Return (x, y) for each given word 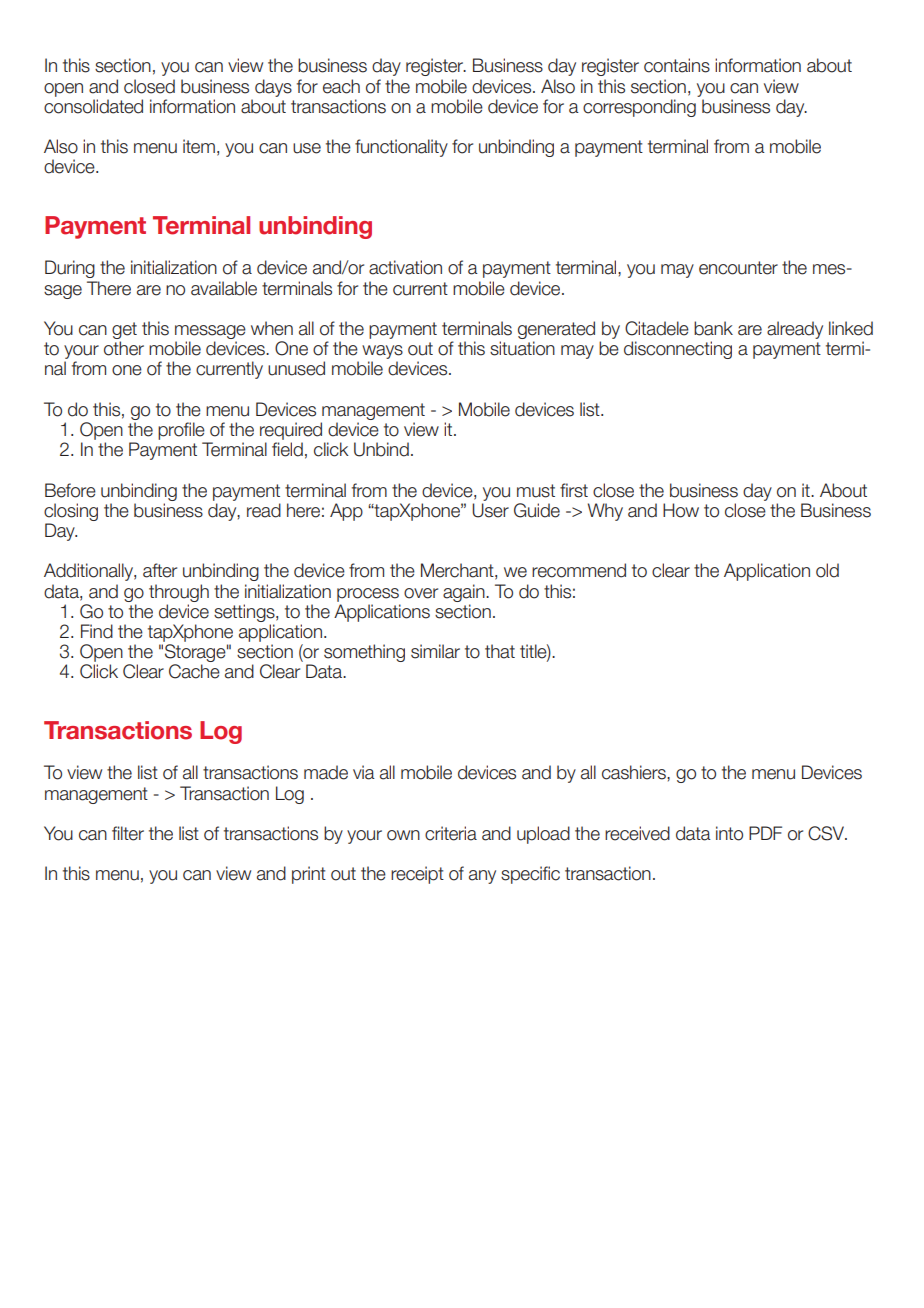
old (827, 570)
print (309, 875)
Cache (194, 671)
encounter (738, 268)
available (224, 288)
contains (677, 65)
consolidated (93, 106)
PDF (765, 833)
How (681, 510)
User (490, 510)
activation (405, 267)
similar (435, 651)
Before (70, 490)
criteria (451, 833)
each (341, 86)
